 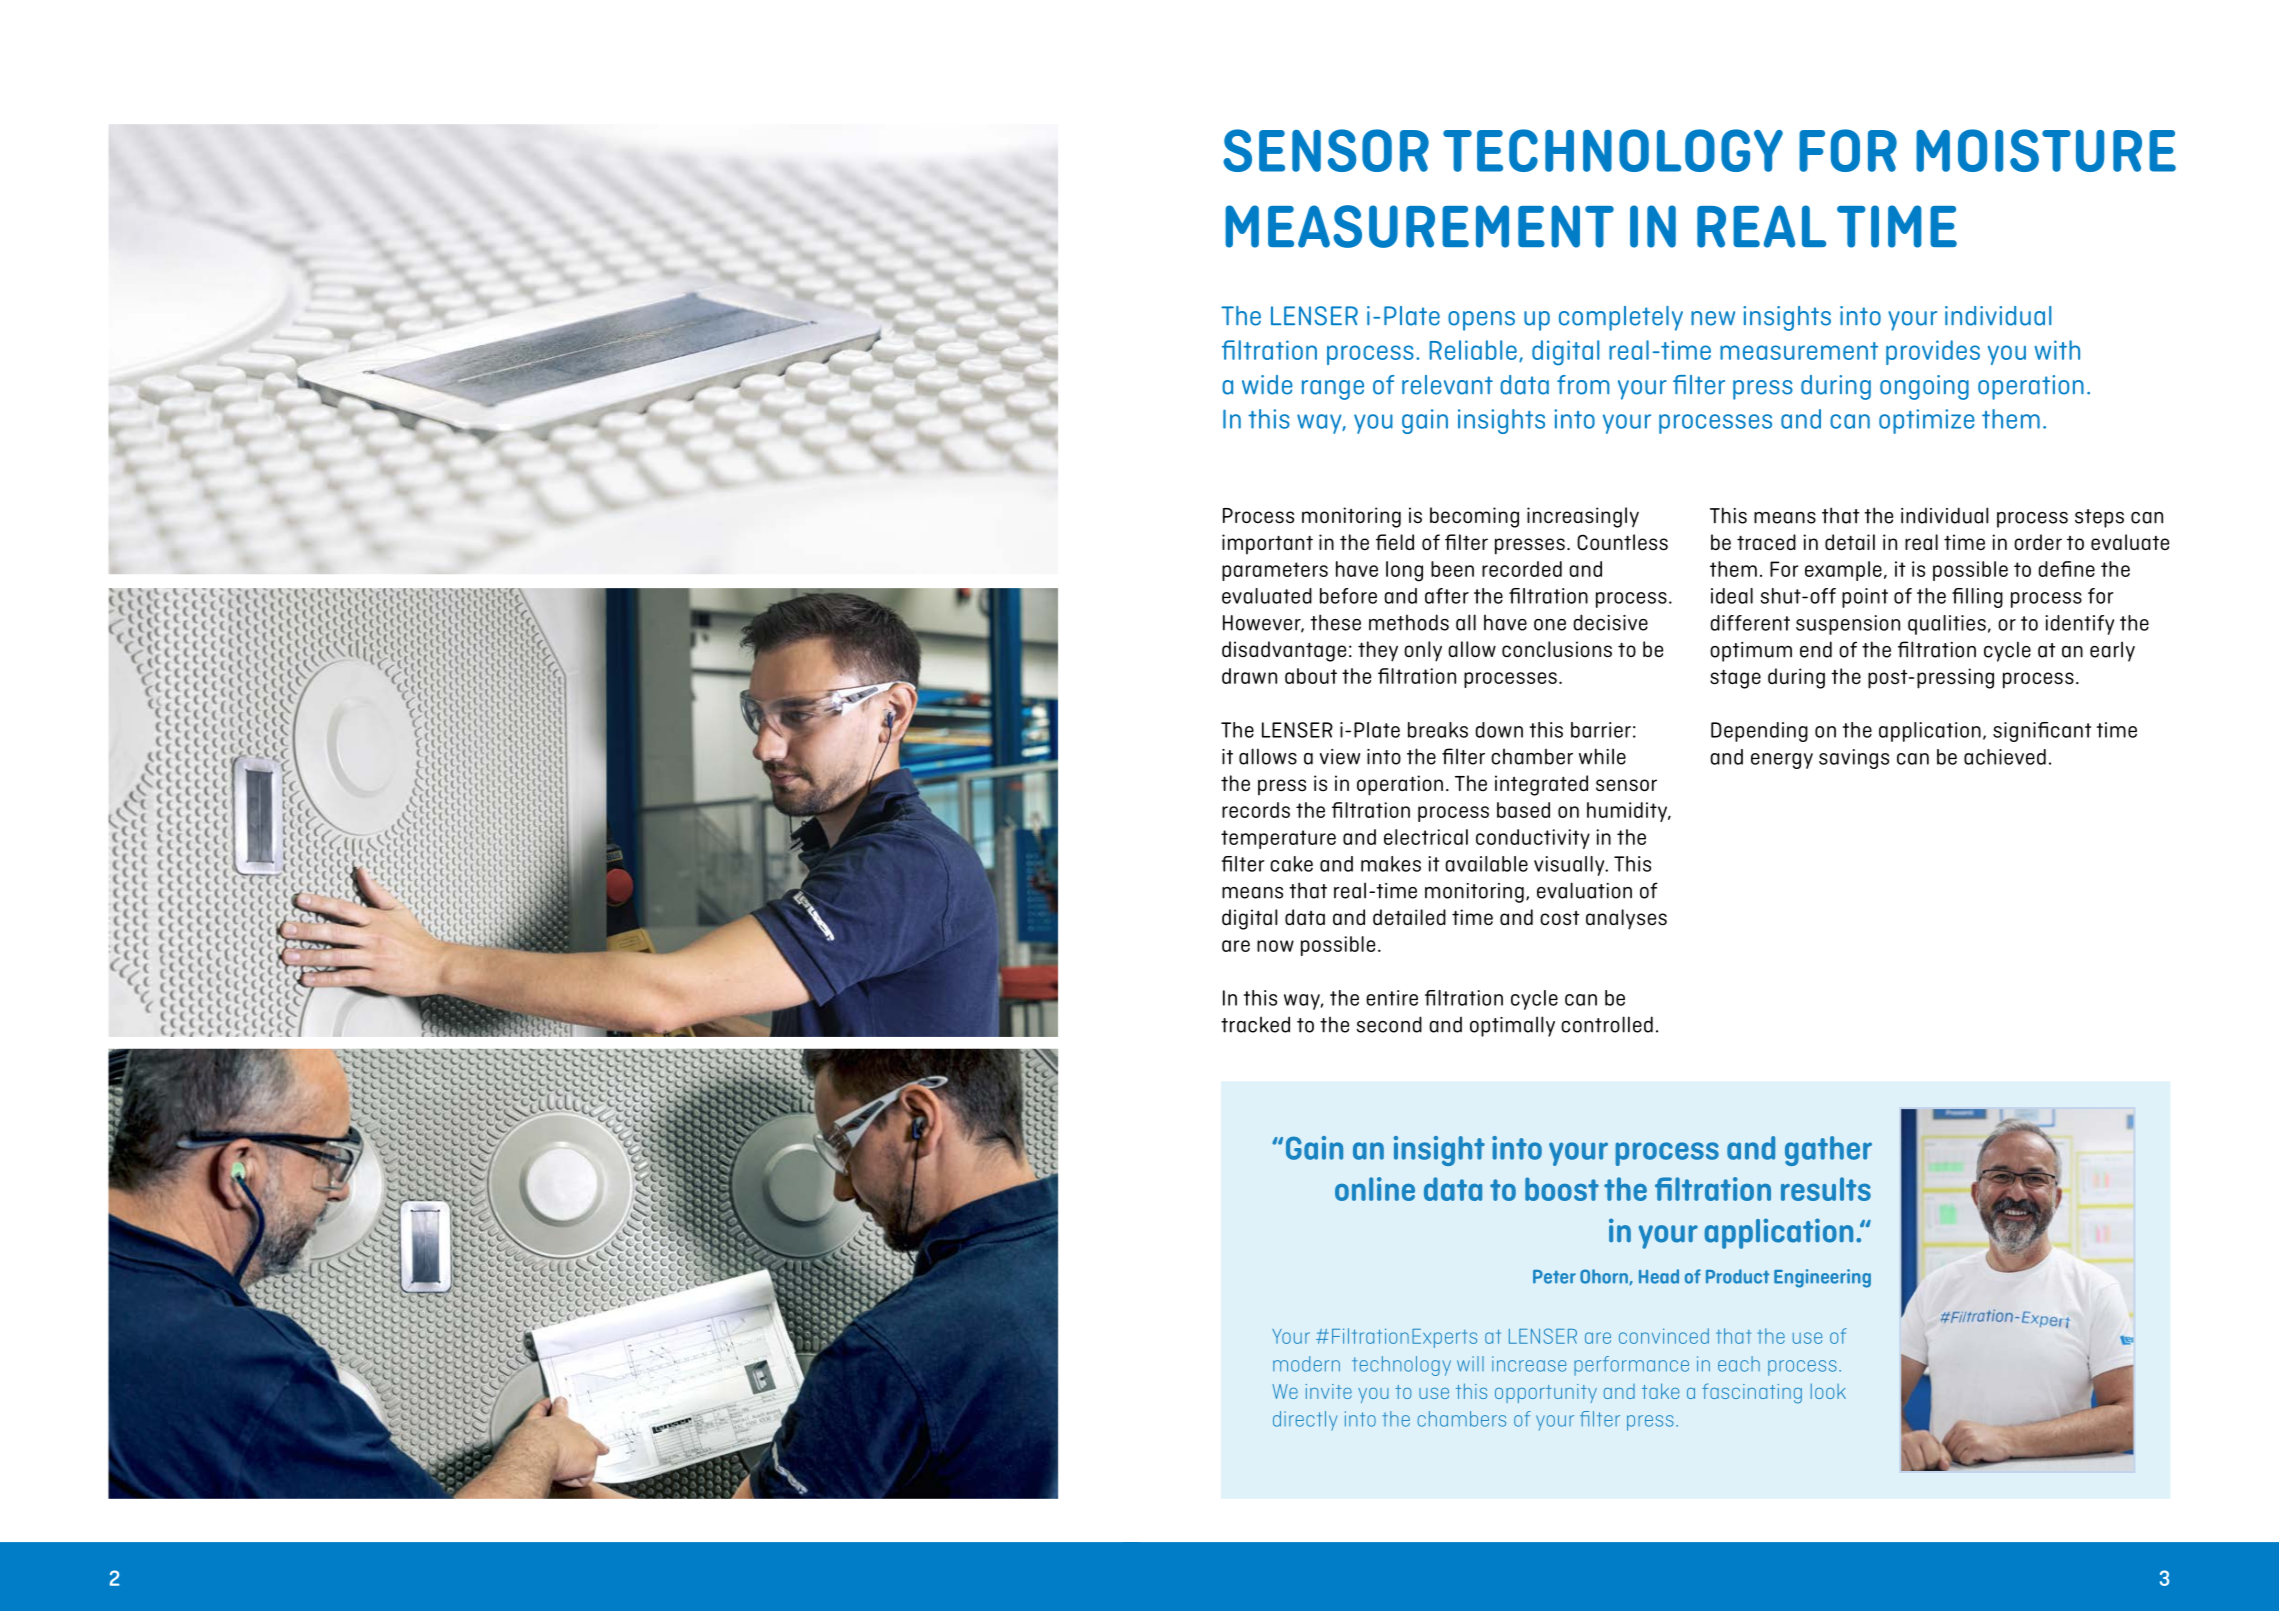 I want to click on invite, so click(x=1328, y=1391).
